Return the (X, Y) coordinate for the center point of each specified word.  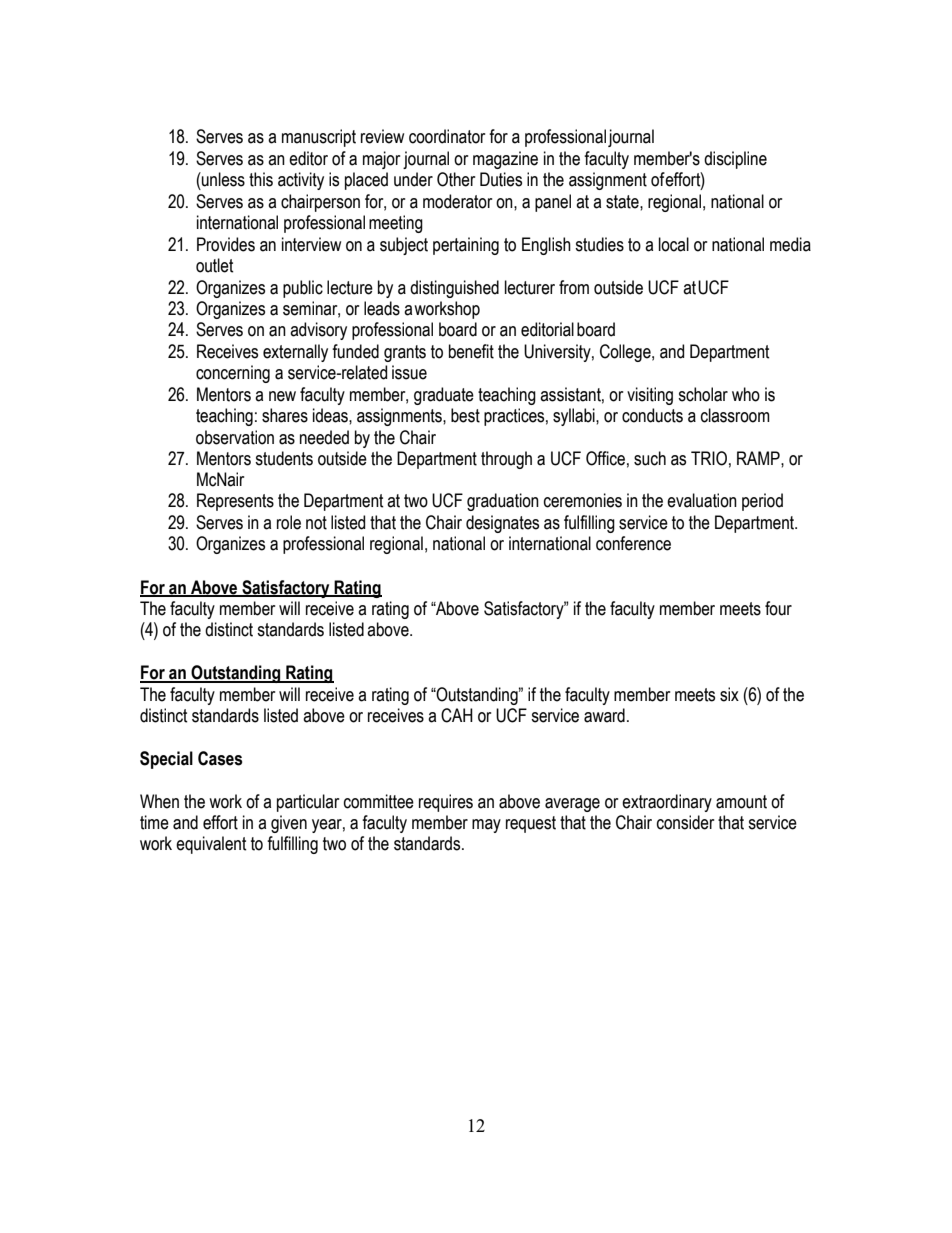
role (289, 522)
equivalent (211, 845)
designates (502, 524)
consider (685, 822)
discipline (735, 160)
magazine (505, 160)
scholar (703, 394)
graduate (444, 396)
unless (222, 179)
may (486, 826)
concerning (233, 374)
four (778, 608)
